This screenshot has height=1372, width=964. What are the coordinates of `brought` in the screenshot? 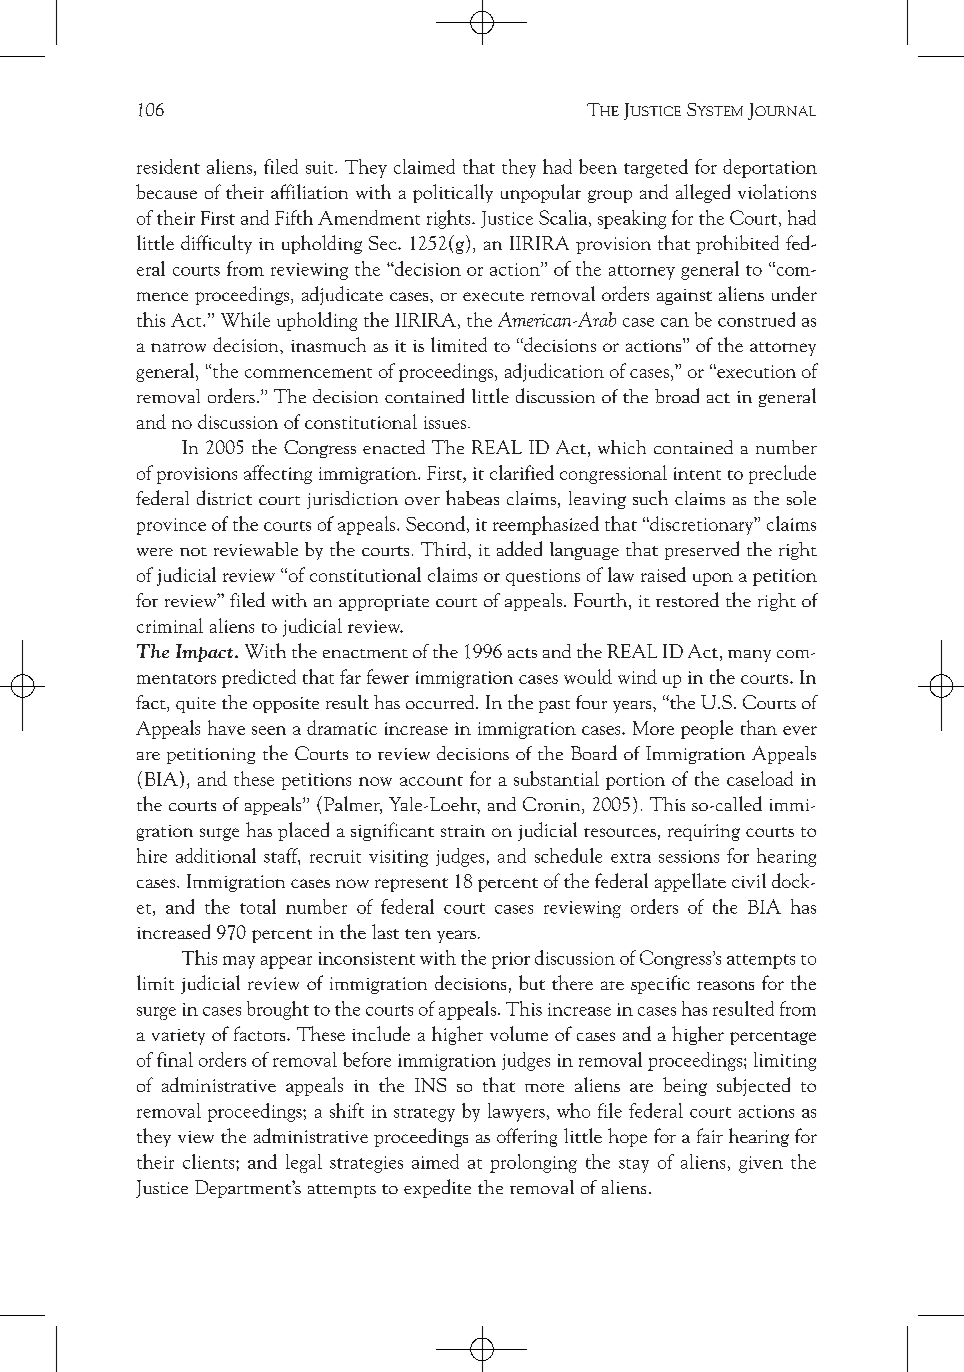 It's located at (278, 1010).
